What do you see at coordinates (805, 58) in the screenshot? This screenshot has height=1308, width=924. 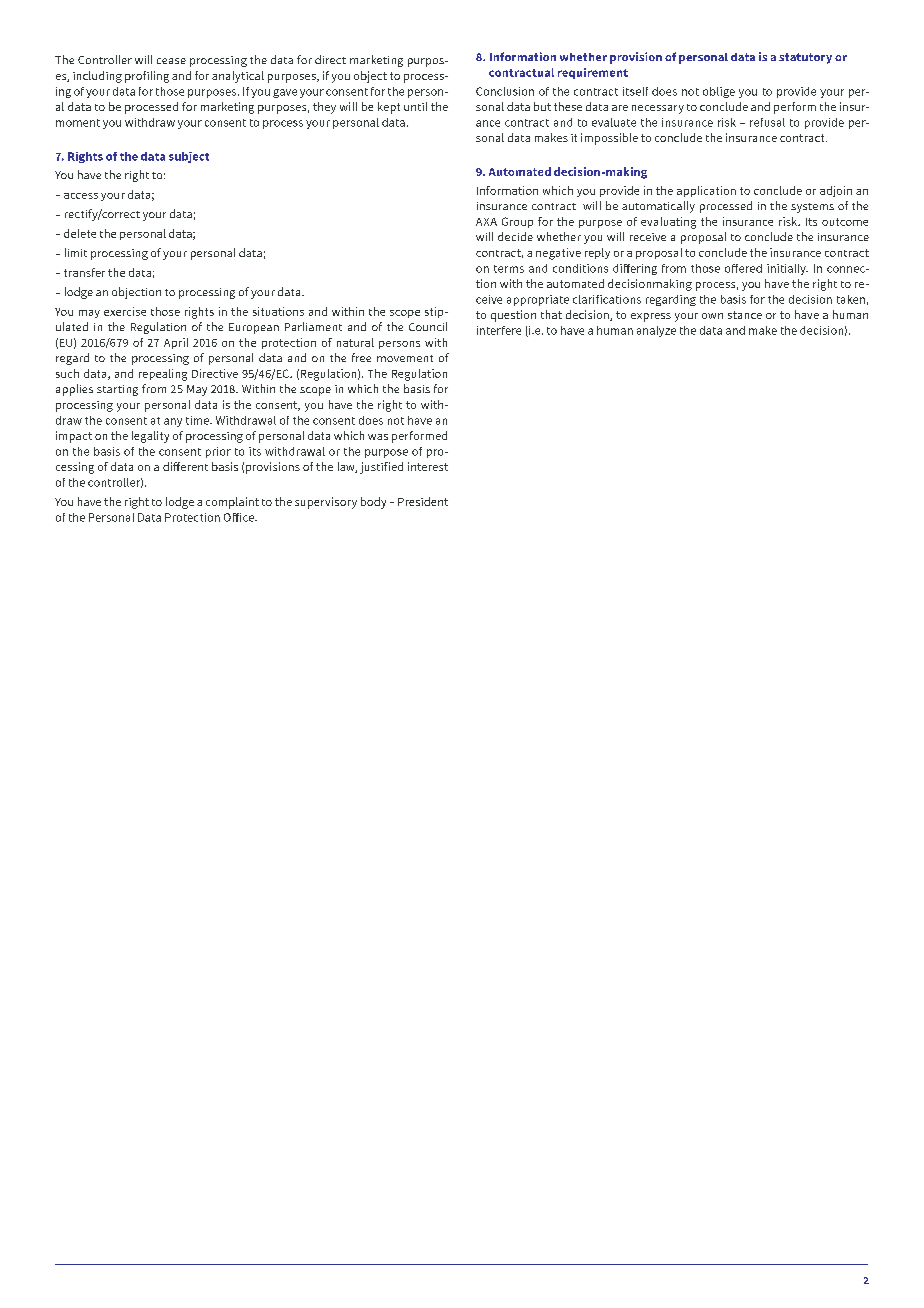 I see `statutory` at bounding box center [805, 58].
